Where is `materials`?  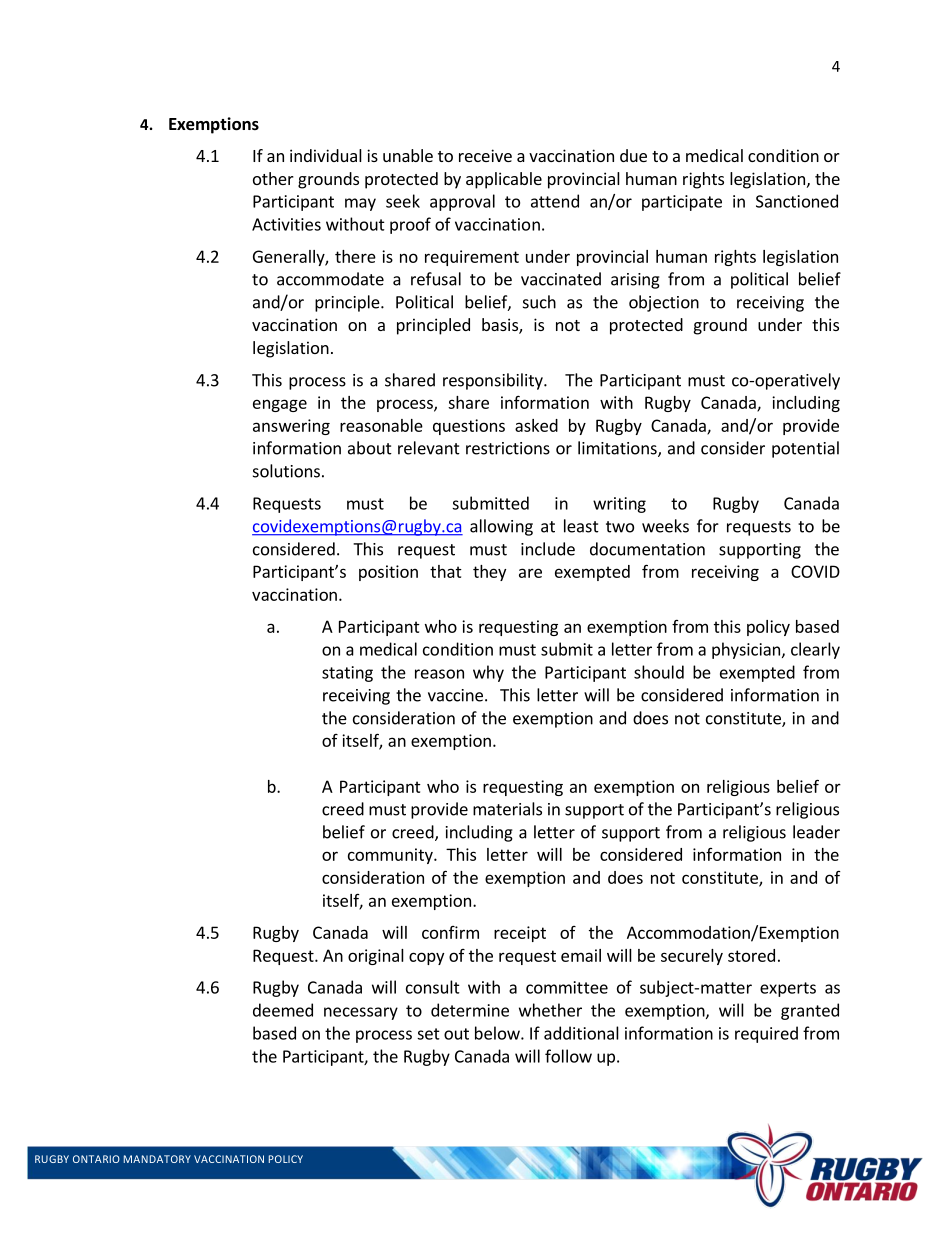
materials is located at coordinates (507, 809).
